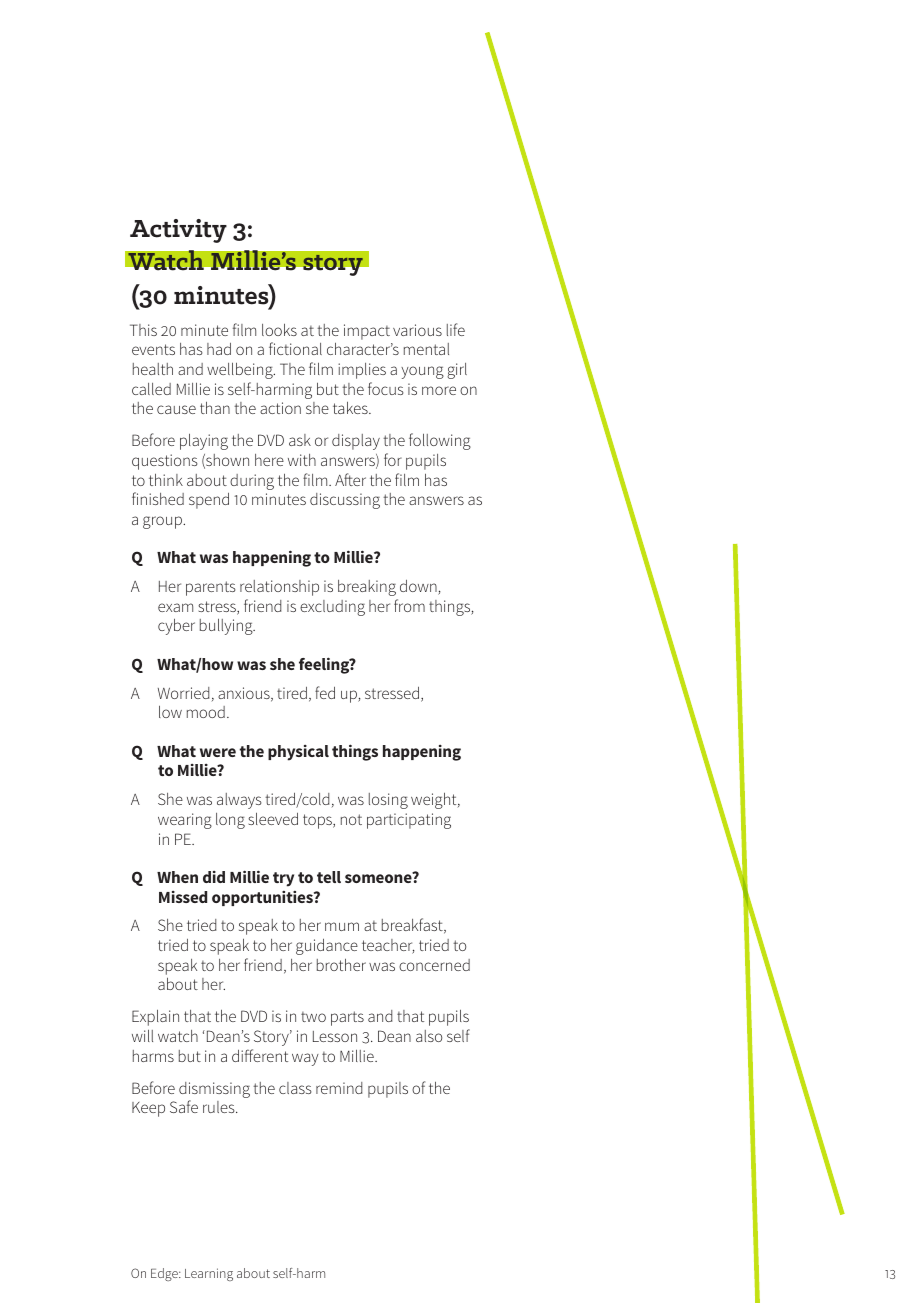  What do you see at coordinates (178, 231) in the document?
I see `Activity` at bounding box center [178, 231].
